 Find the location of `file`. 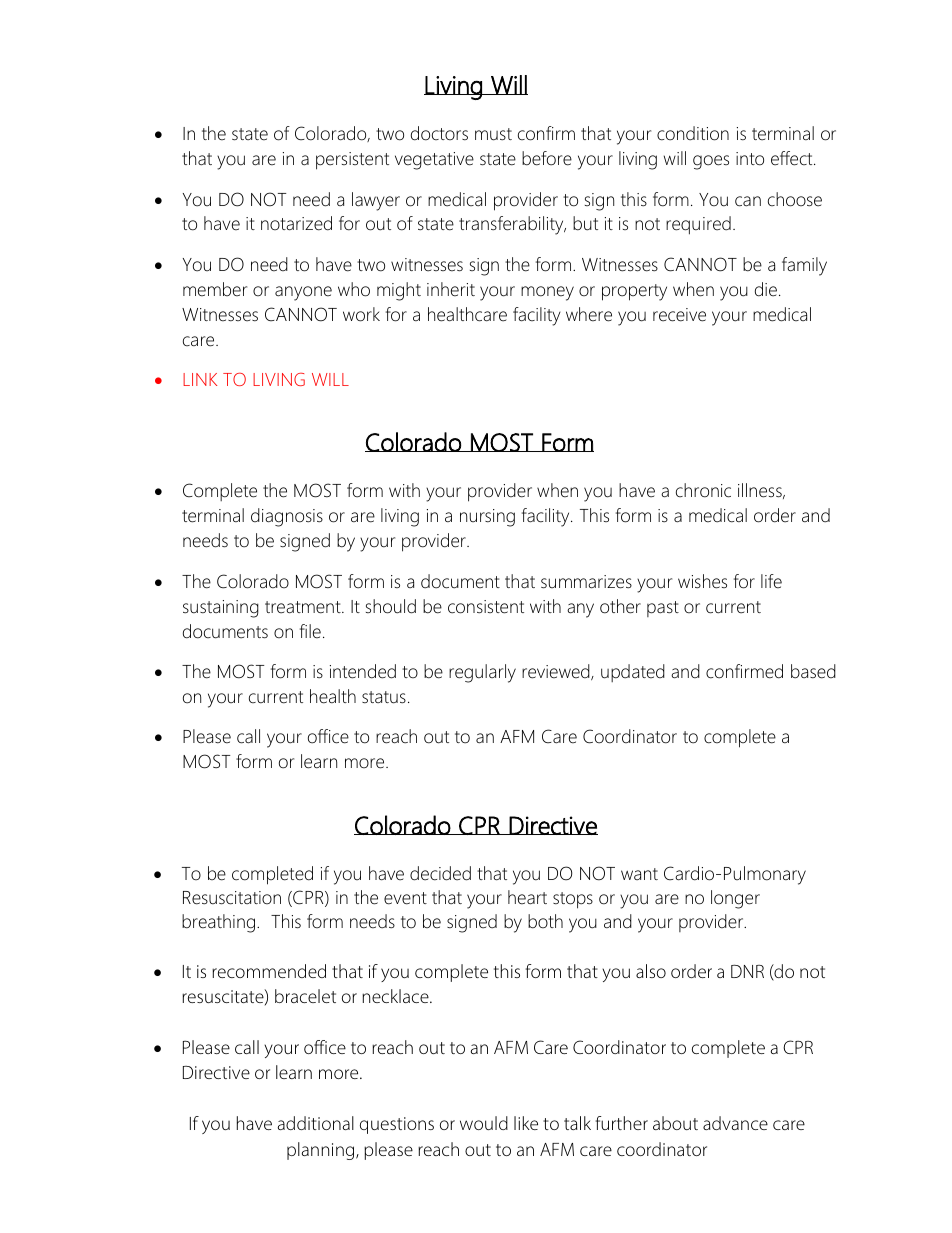

file is located at coordinates (310, 631).
